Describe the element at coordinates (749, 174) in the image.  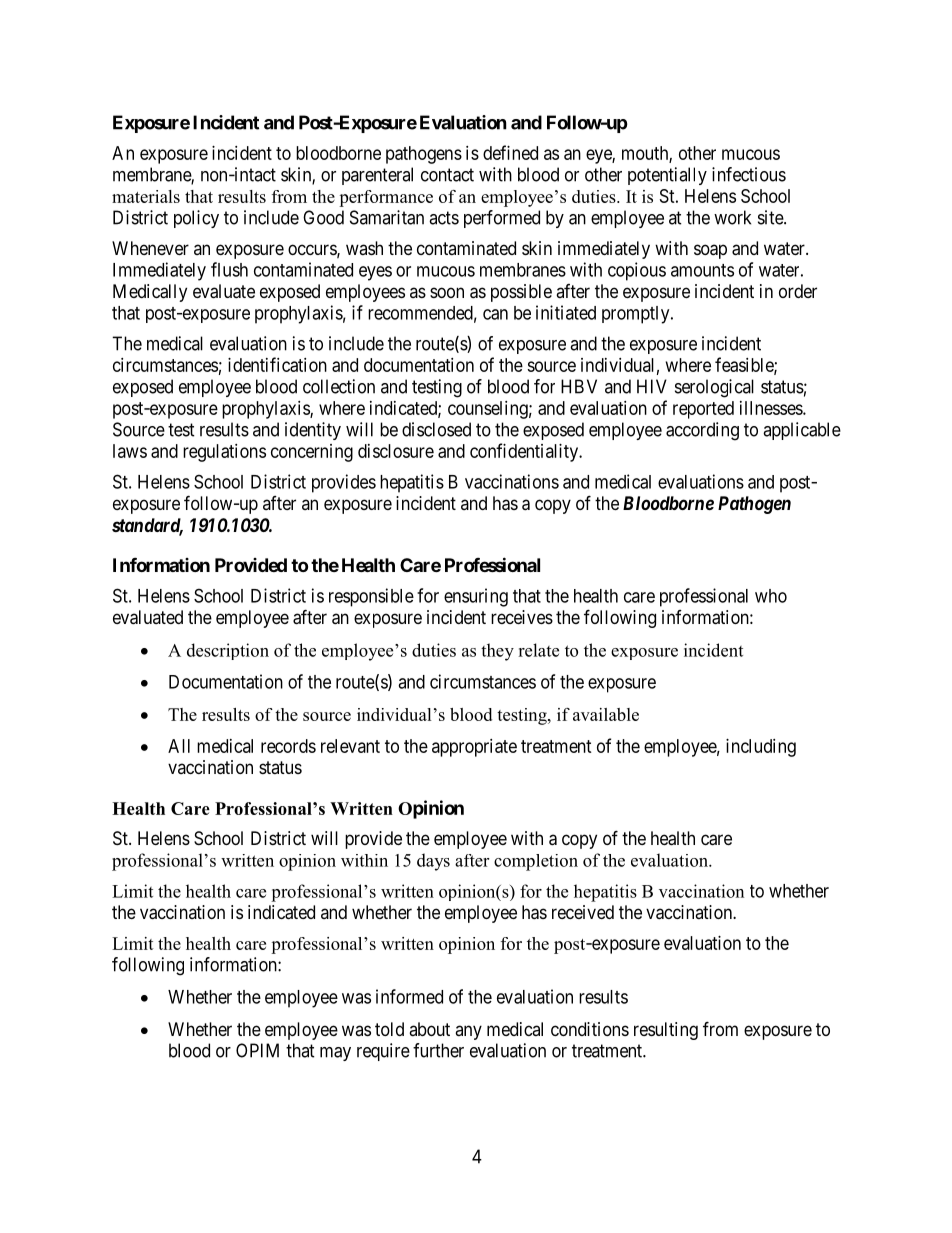
I see `infectious` at that location.
